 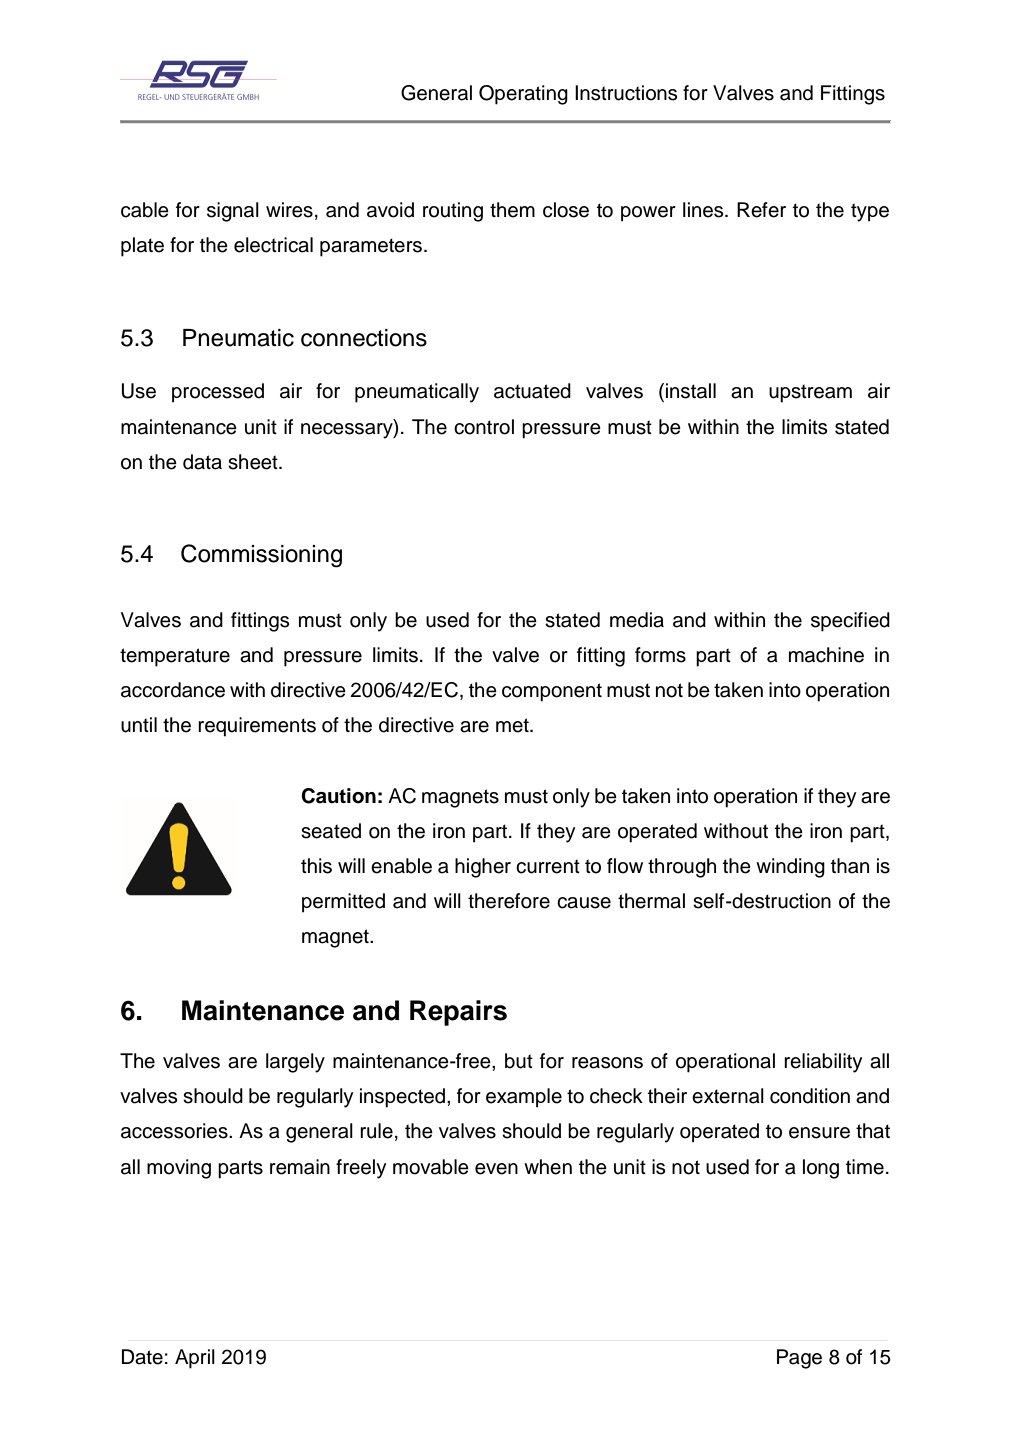 What do you see at coordinates (257, 727) in the page?
I see `requirements` at bounding box center [257, 727].
